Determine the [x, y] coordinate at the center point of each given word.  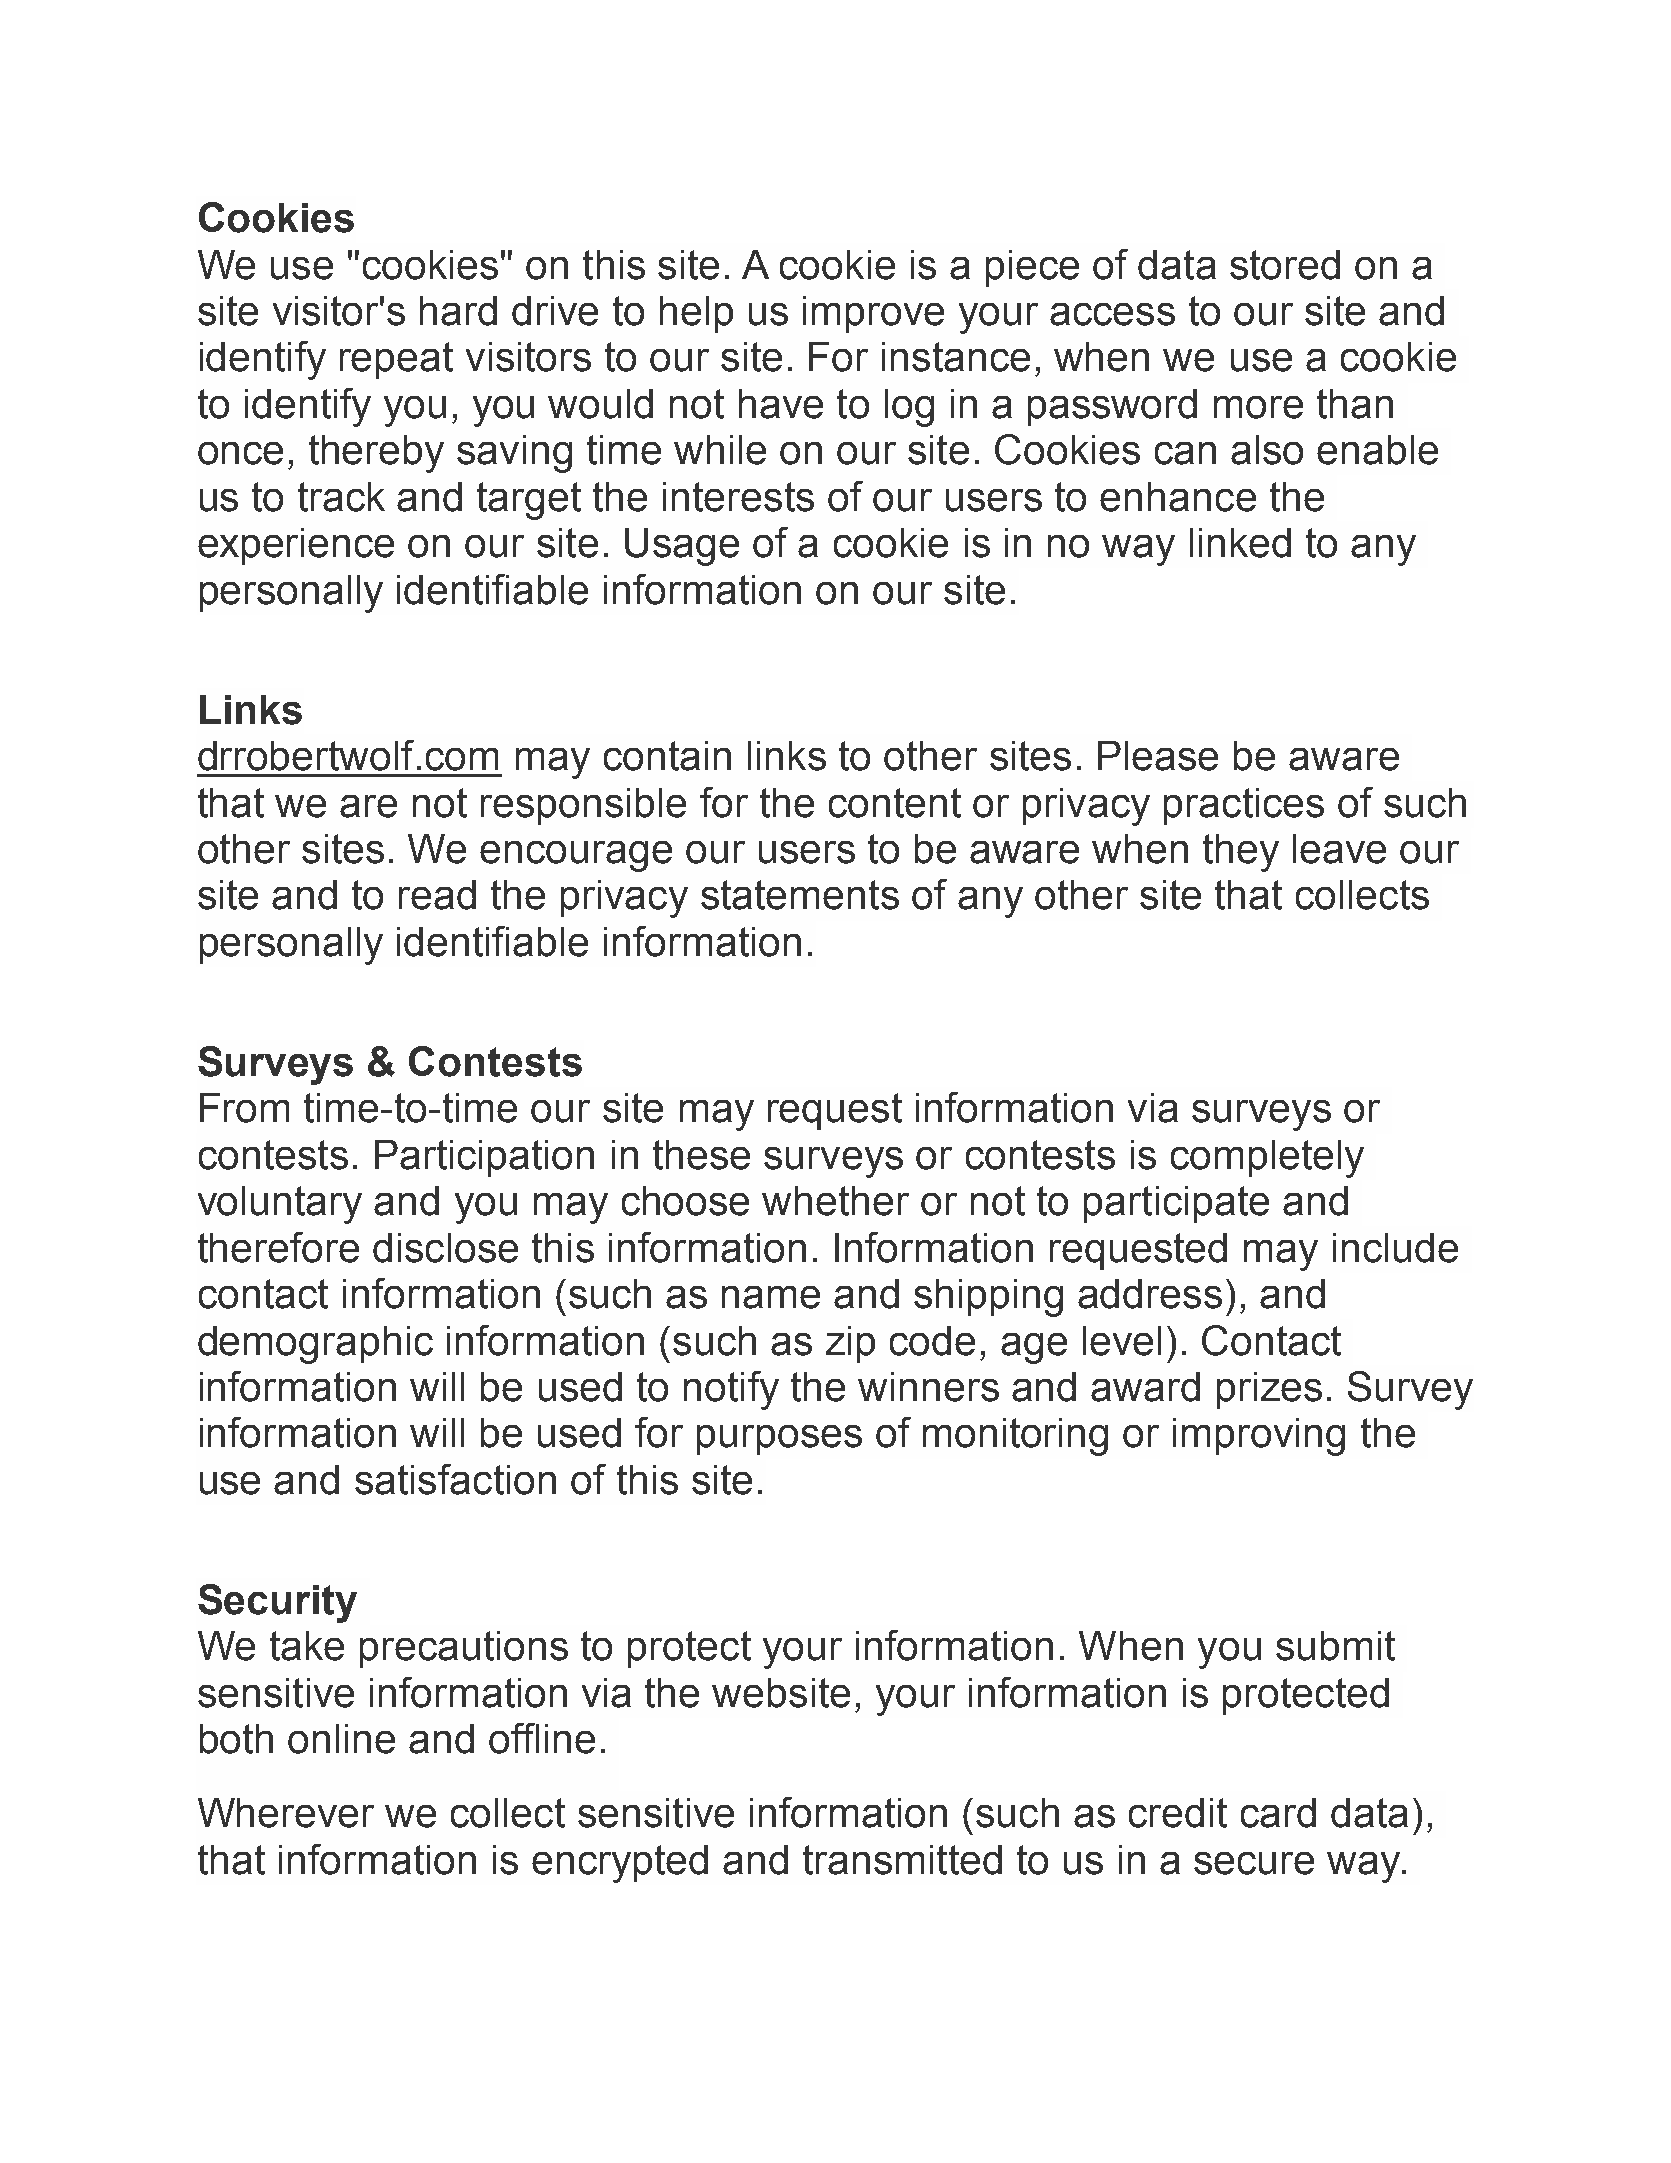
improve [873, 314]
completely [1267, 1159]
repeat [396, 360]
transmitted [902, 1860]
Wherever [286, 1813]
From [244, 1108]
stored [1285, 265]
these [701, 1155]
